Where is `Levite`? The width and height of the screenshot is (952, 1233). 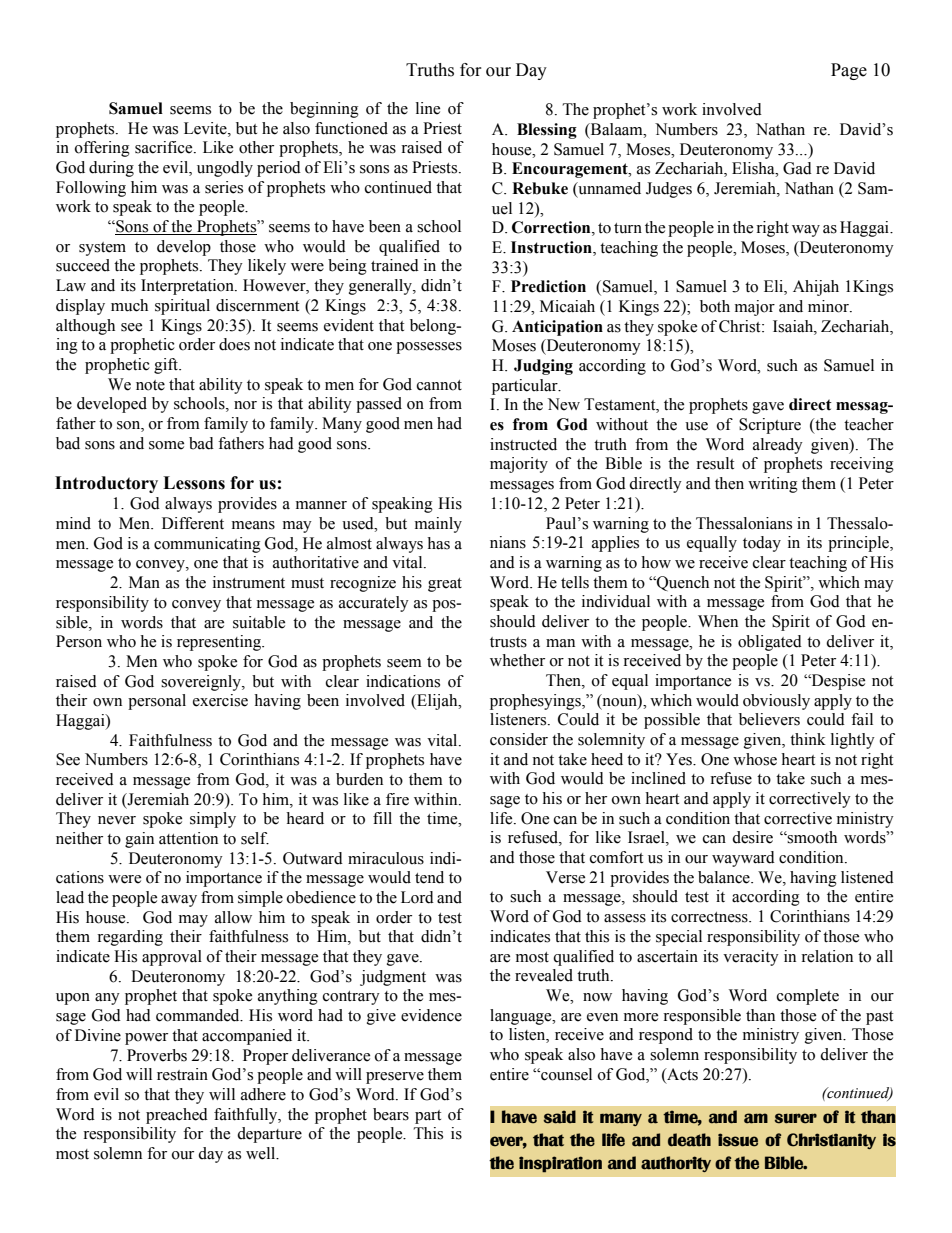 Levite is located at coordinates (206, 128).
